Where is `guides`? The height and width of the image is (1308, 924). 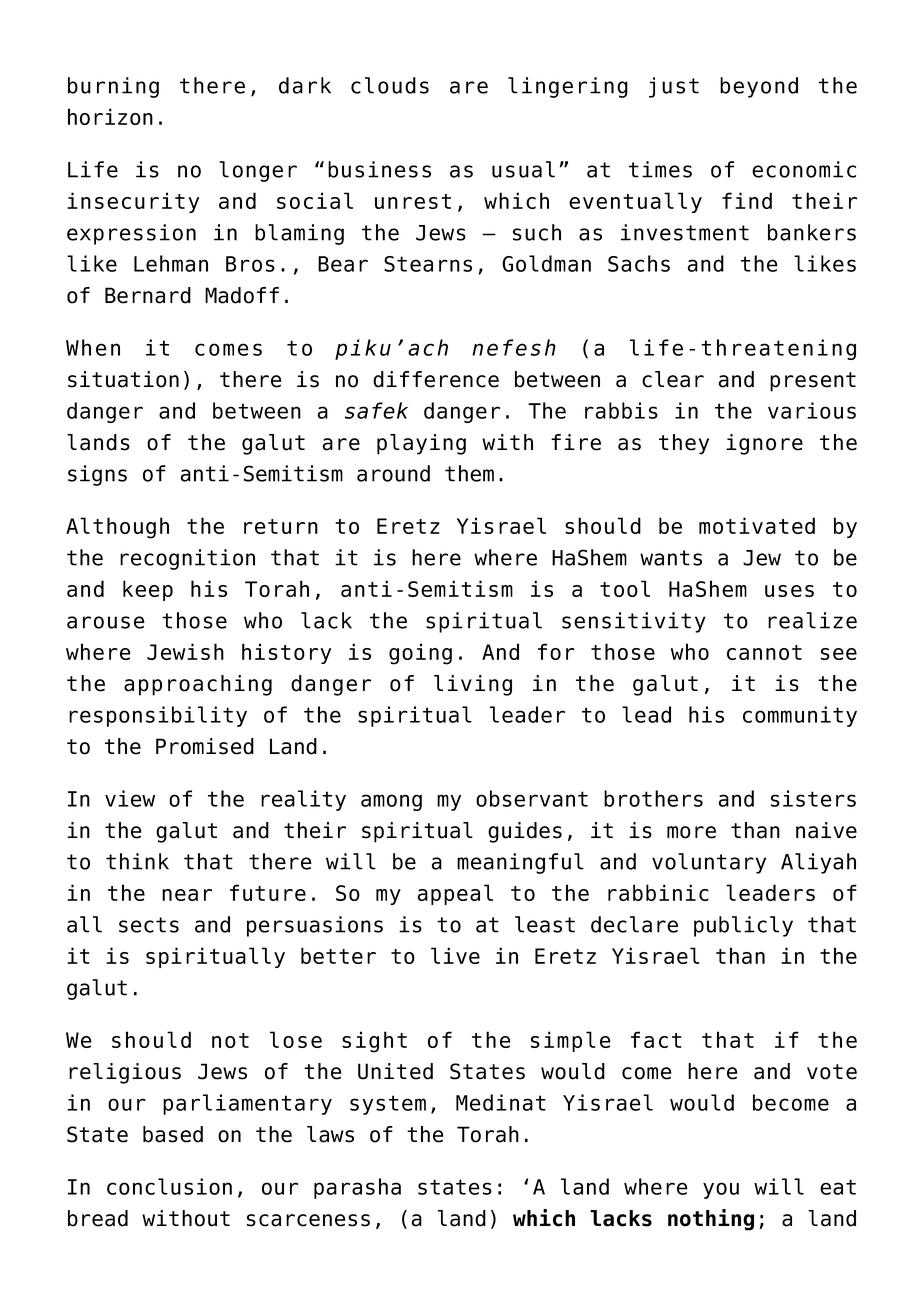
guides is located at coordinates (525, 832).
